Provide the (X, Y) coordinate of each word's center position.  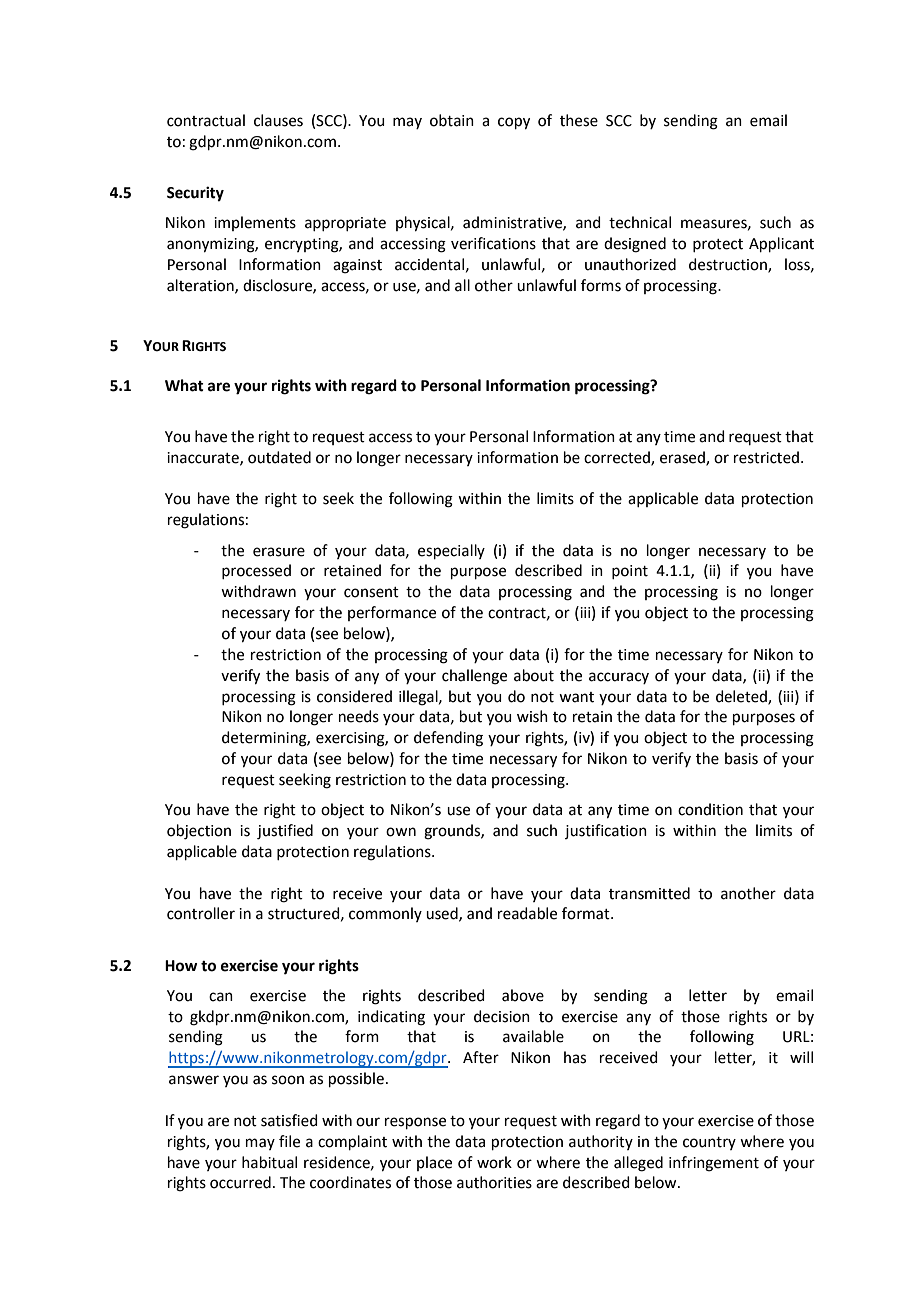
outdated (279, 457)
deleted (742, 697)
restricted (766, 457)
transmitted (649, 893)
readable (527, 913)
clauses (278, 120)
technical (640, 222)
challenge (474, 677)
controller (201, 913)
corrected (618, 458)
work (494, 1162)
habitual (269, 1162)
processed (256, 571)
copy (514, 123)
